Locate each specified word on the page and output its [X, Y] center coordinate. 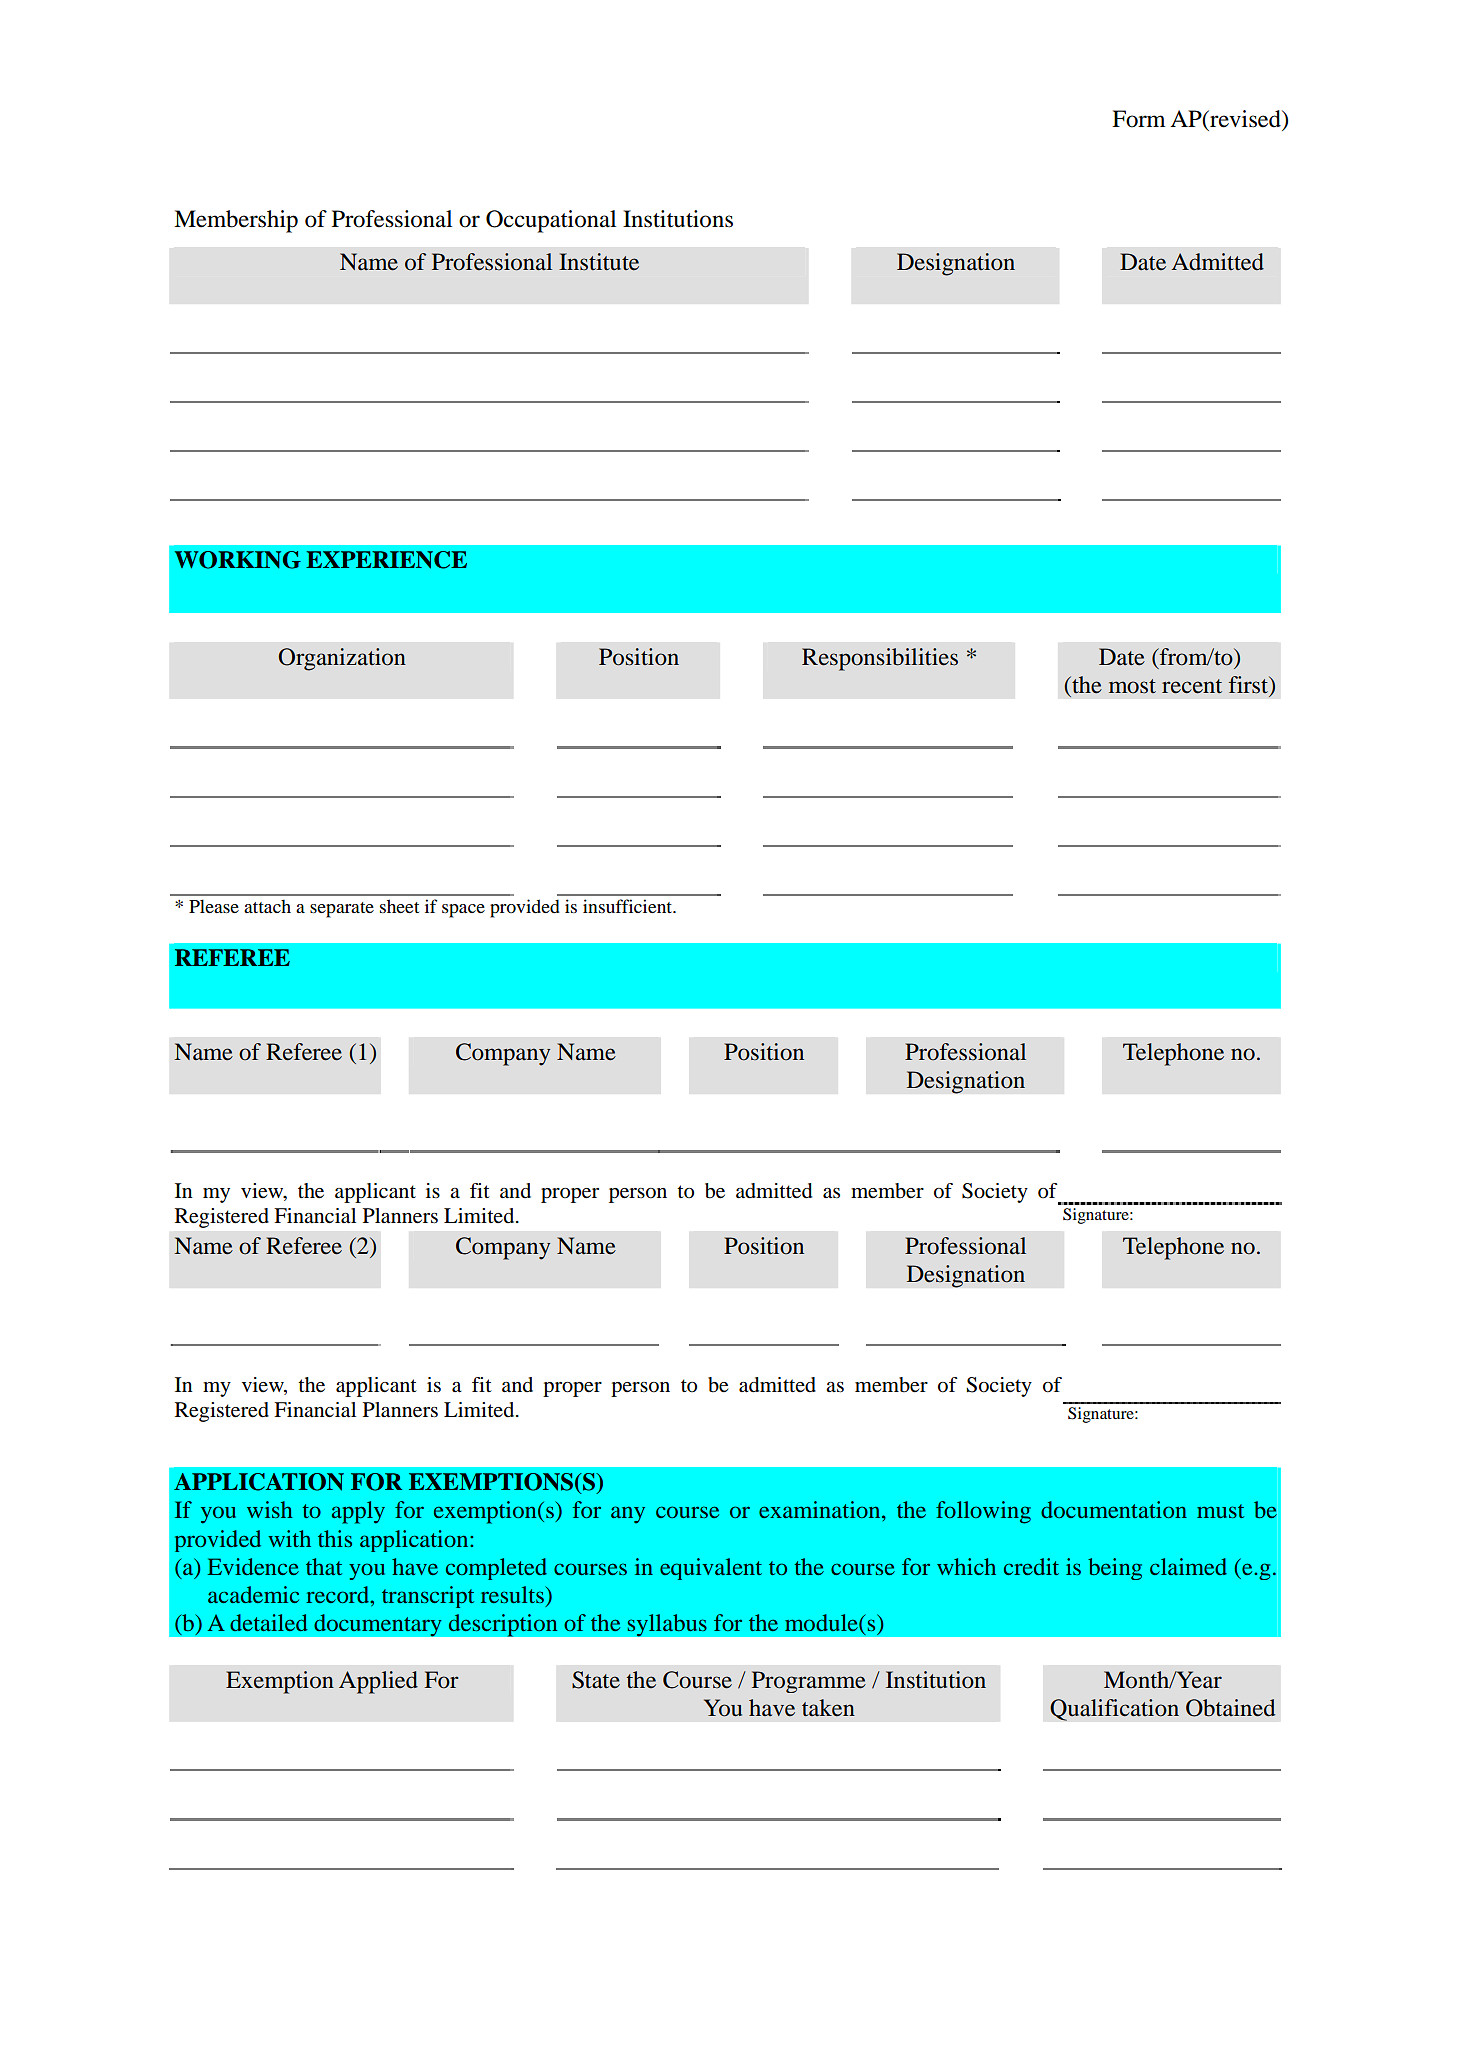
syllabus [667, 1625]
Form [1139, 119]
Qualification [1114, 1710]
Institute [599, 262]
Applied [378, 1682]
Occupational [551, 221]
